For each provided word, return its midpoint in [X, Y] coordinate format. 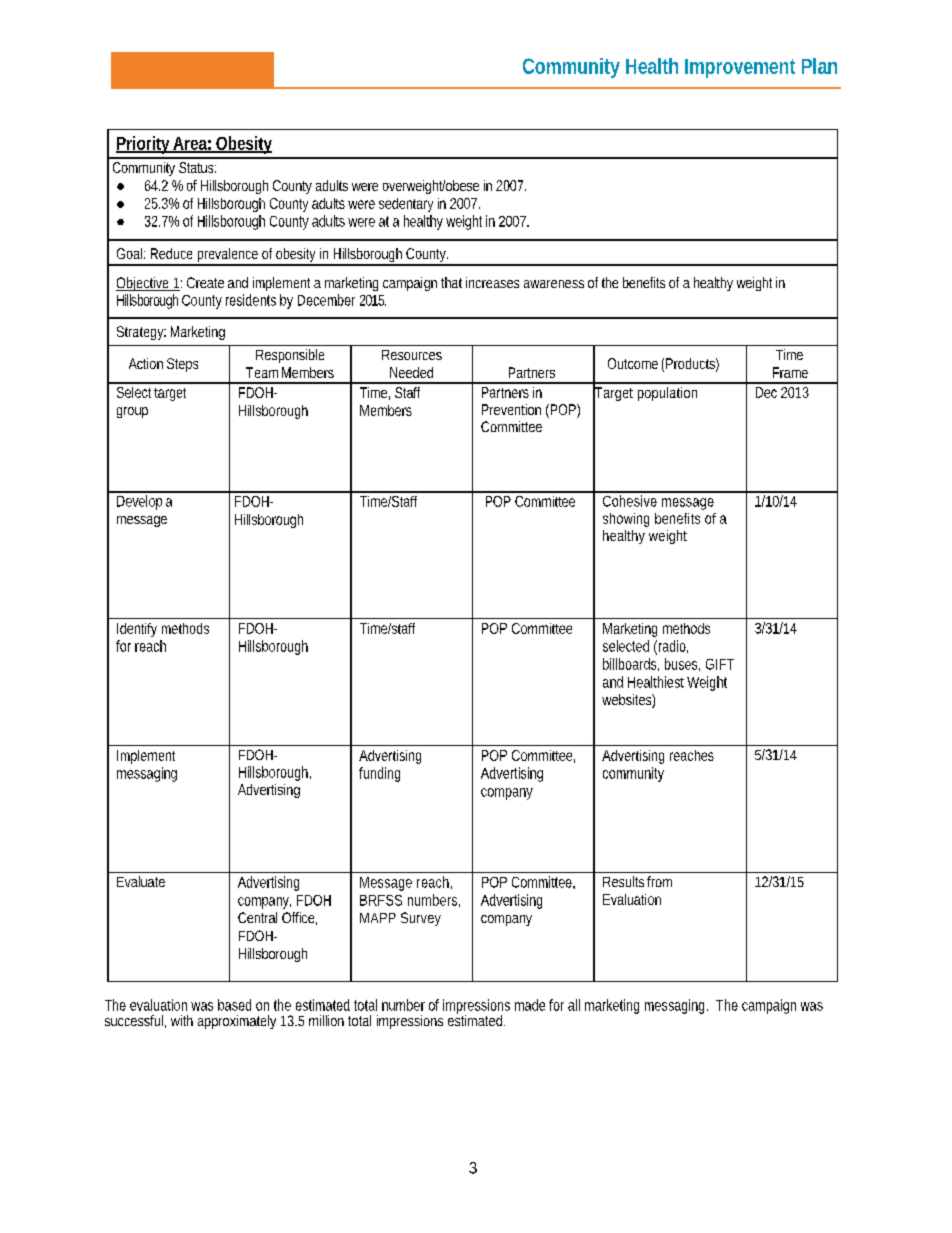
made [530, 1005]
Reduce [171, 253]
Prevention [511, 409]
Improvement [740, 68]
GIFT [720, 664]
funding [379, 774]
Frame [790, 372]
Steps [182, 365]
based [234, 1005]
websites [627, 701]
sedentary [406, 205]
